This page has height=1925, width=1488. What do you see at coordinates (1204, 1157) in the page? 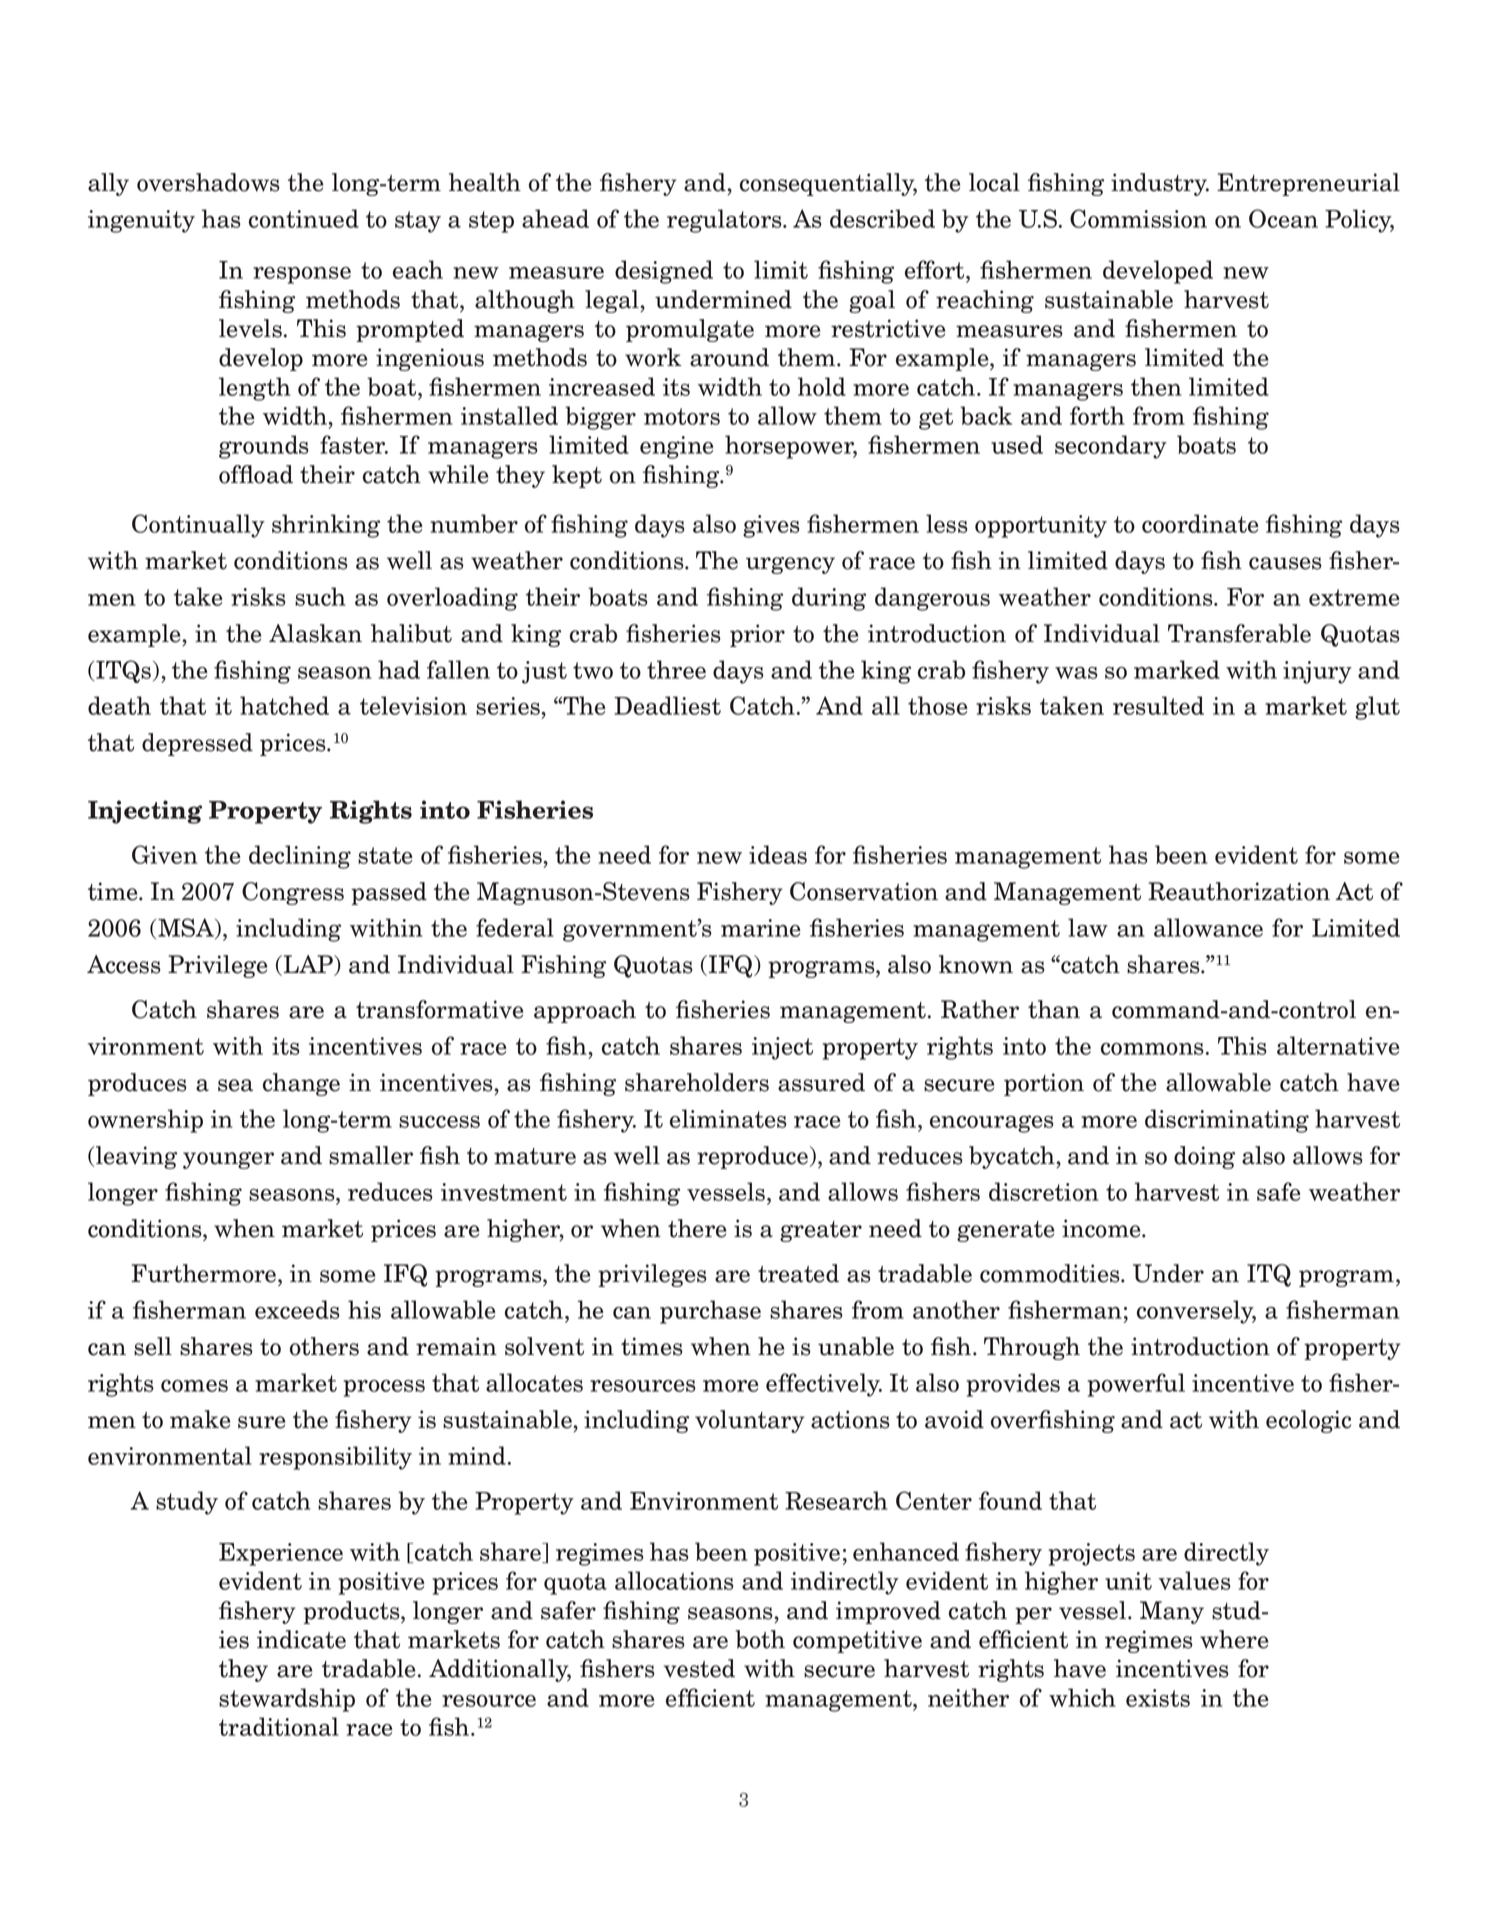
I see `doing` at bounding box center [1204, 1157].
